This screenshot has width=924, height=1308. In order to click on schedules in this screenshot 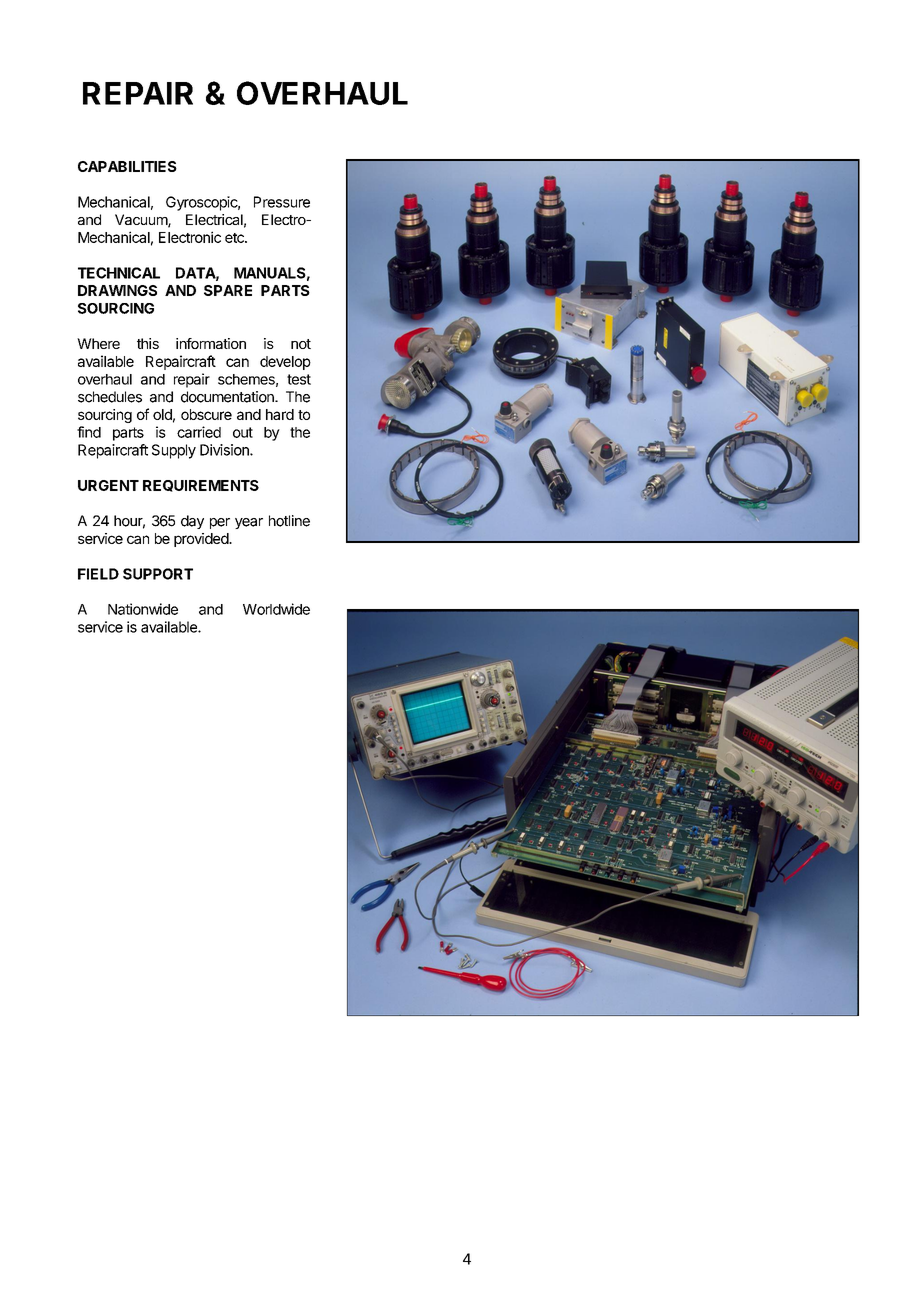, I will do `click(110, 397)`.
